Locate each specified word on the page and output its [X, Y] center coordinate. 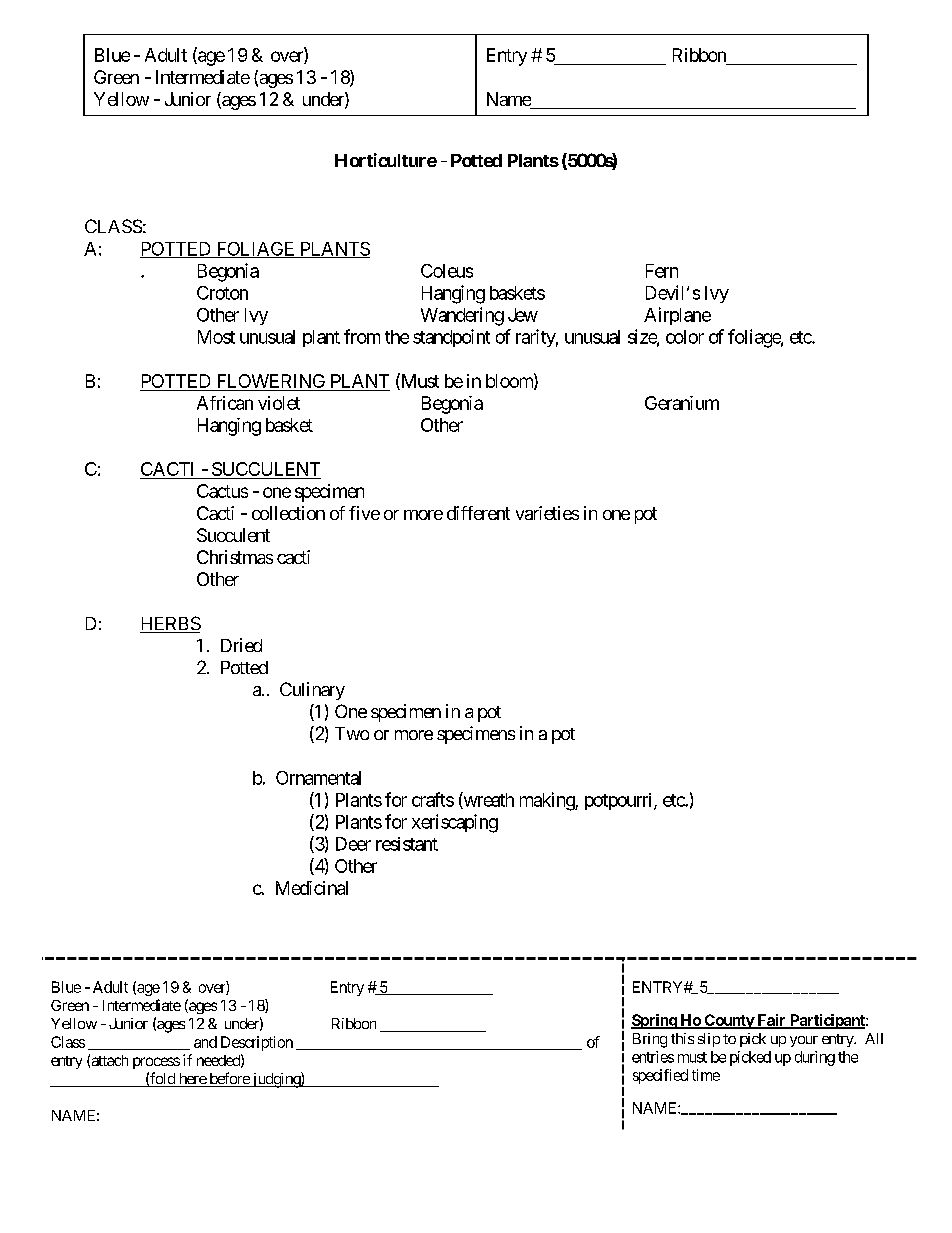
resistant [407, 844]
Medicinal [312, 888]
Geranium [682, 403]
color [685, 337]
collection [288, 513]
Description [257, 1043]
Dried [241, 645]
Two [352, 733]
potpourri [620, 801]
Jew [523, 315]
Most [216, 337]
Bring [650, 1040]
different [478, 513]
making [548, 801]
